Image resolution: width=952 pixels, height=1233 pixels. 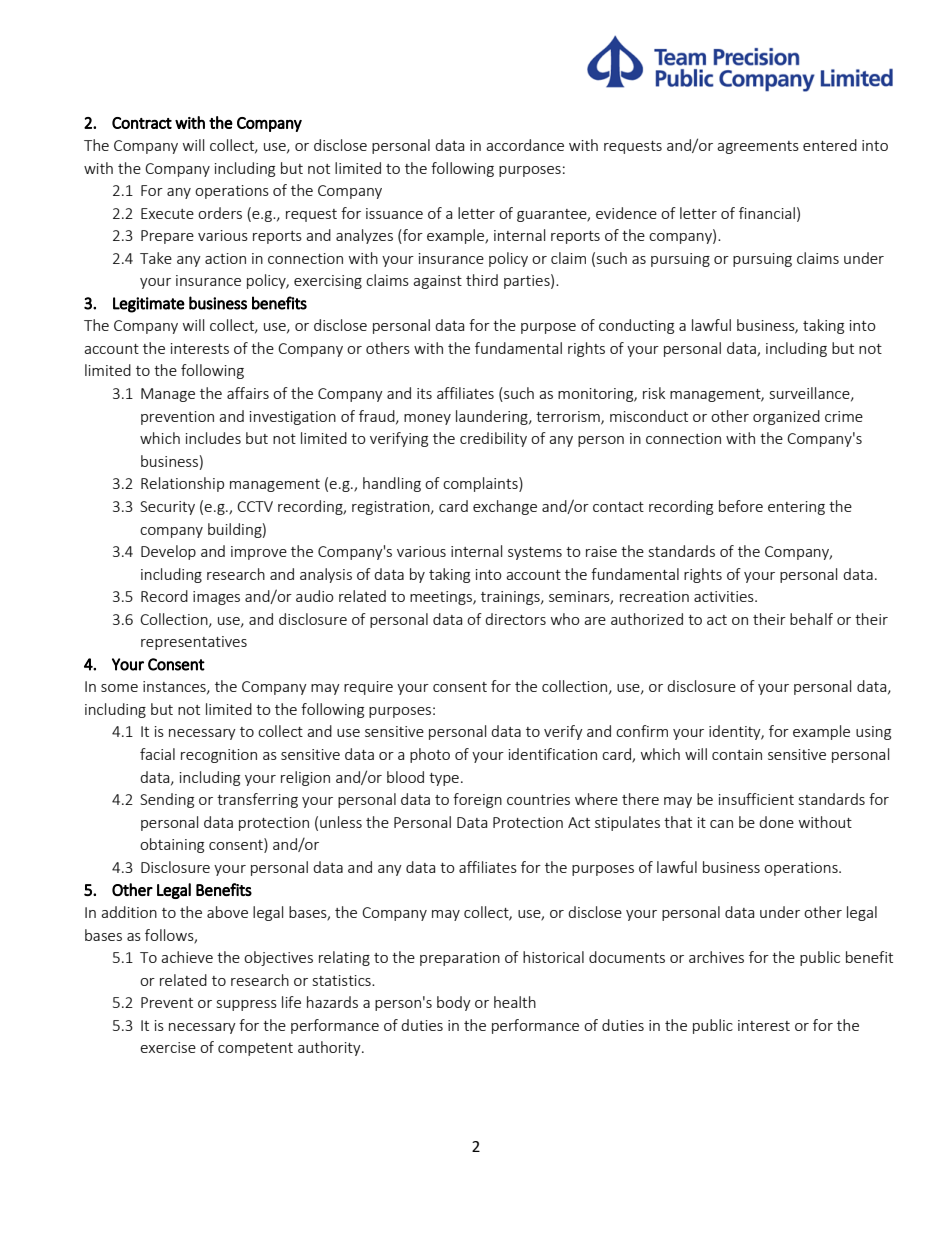 What do you see at coordinates (247, 1005) in the document?
I see `suppress` at bounding box center [247, 1005].
